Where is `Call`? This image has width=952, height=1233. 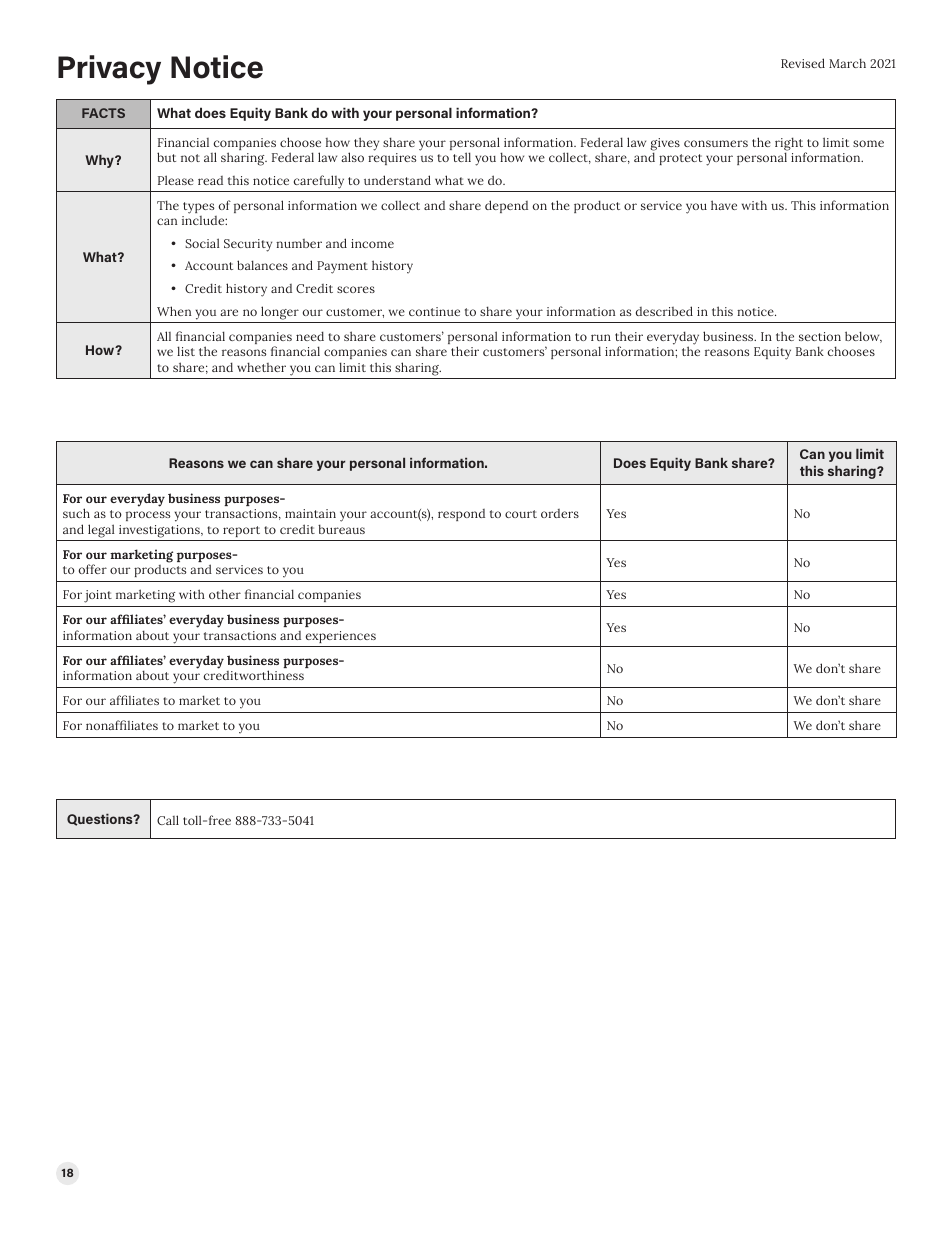 Call is located at coordinates (168, 820).
